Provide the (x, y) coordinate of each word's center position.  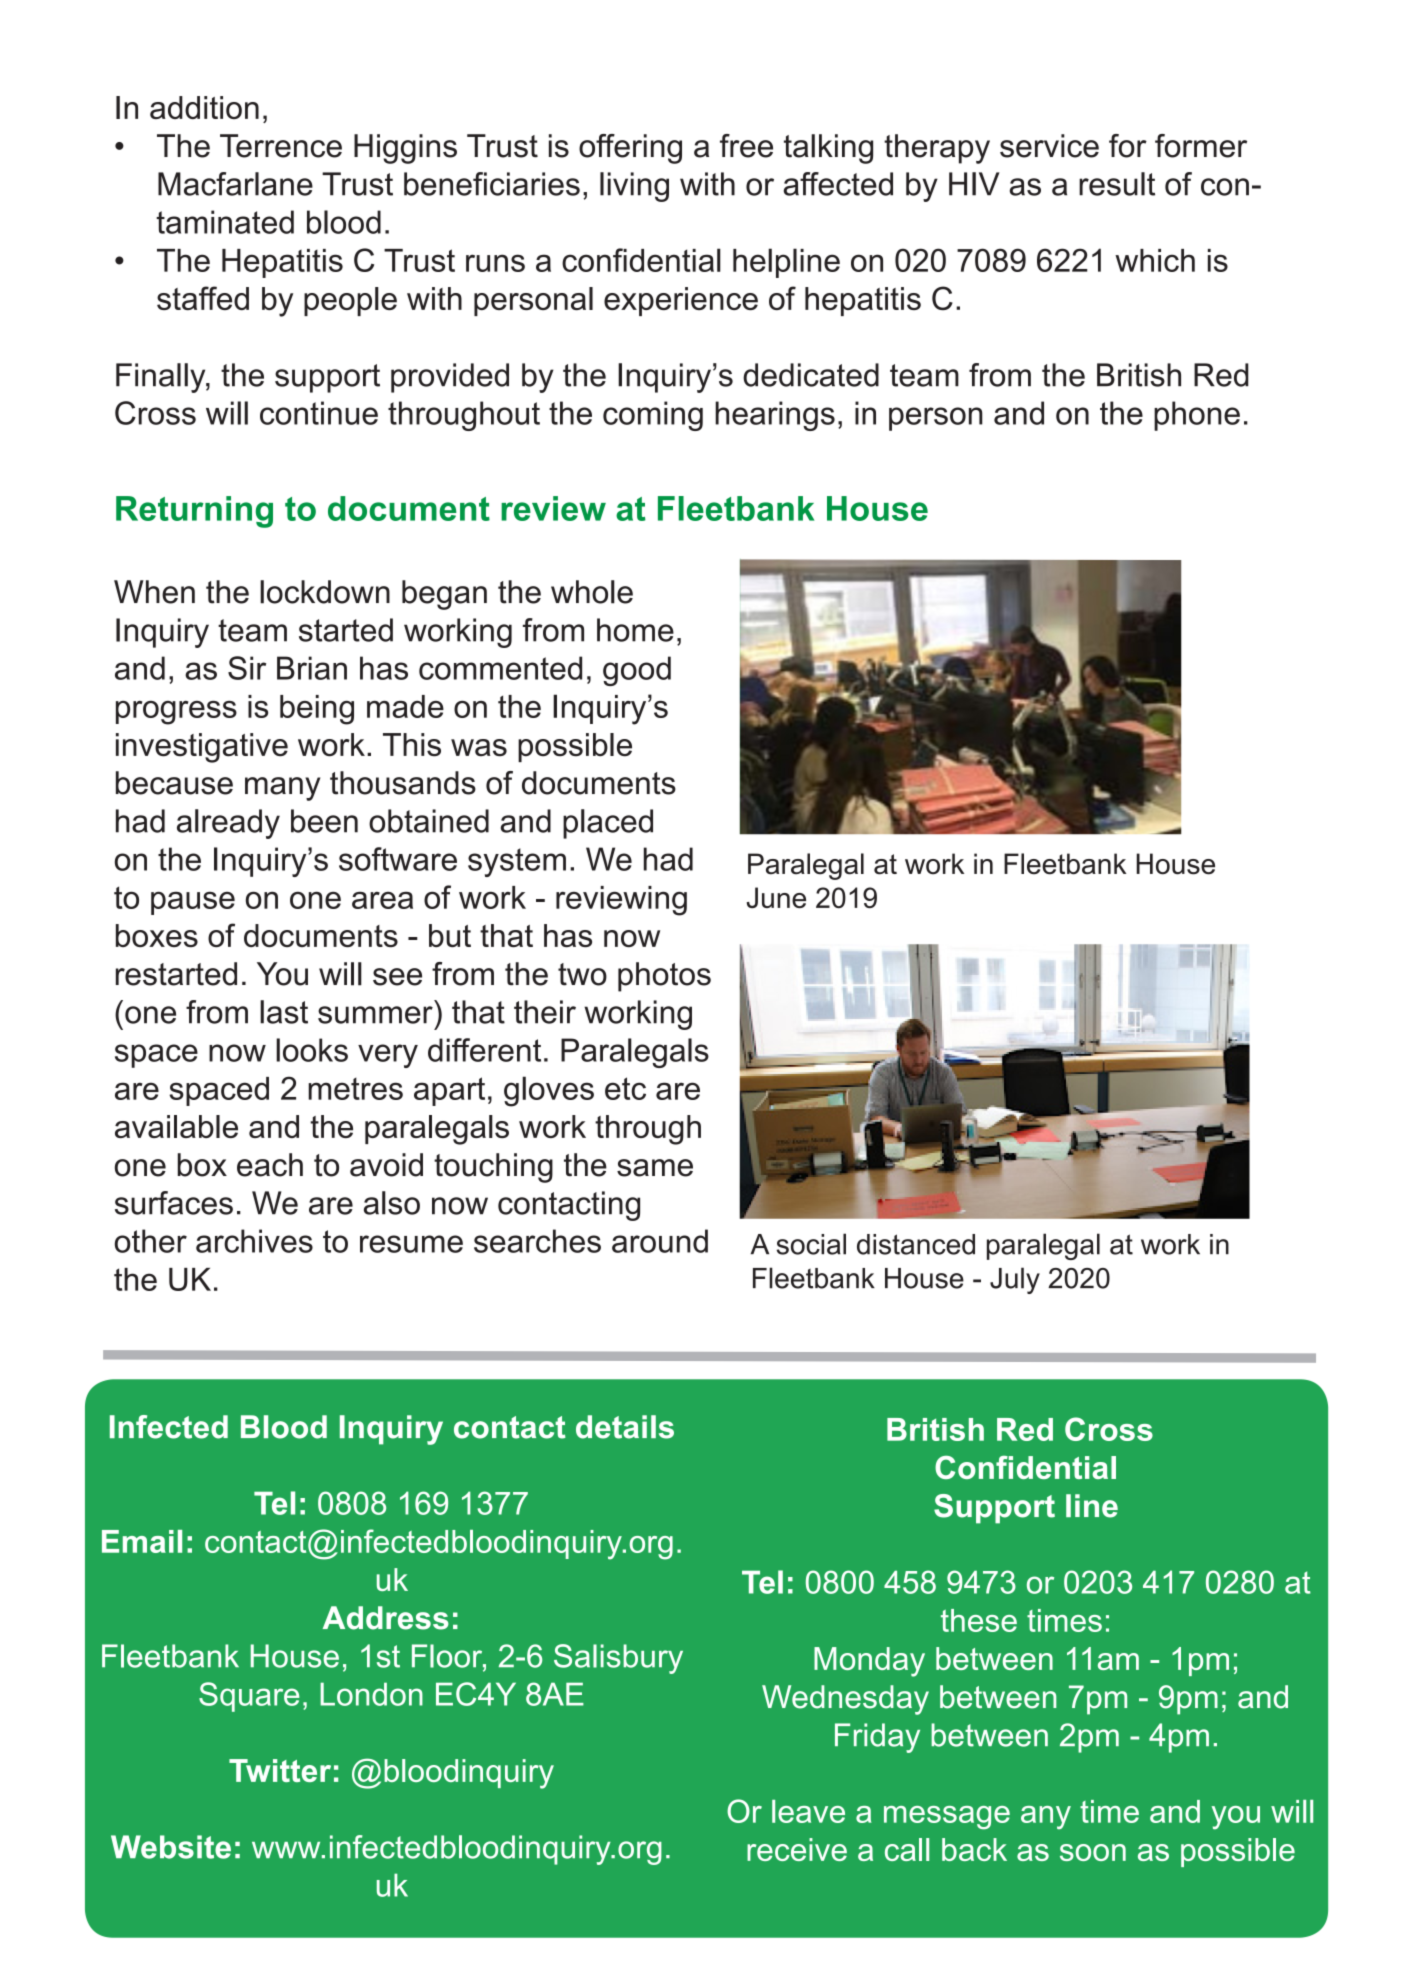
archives (254, 1241)
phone (1197, 416)
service (1049, 146)
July (1015, 1280)
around (660, 1241)
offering (630, 149)
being (317, 710)
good (637, 671)
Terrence (281, 146)
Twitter (280, 1770)
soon (1093, 1852)
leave (808, 1811)
